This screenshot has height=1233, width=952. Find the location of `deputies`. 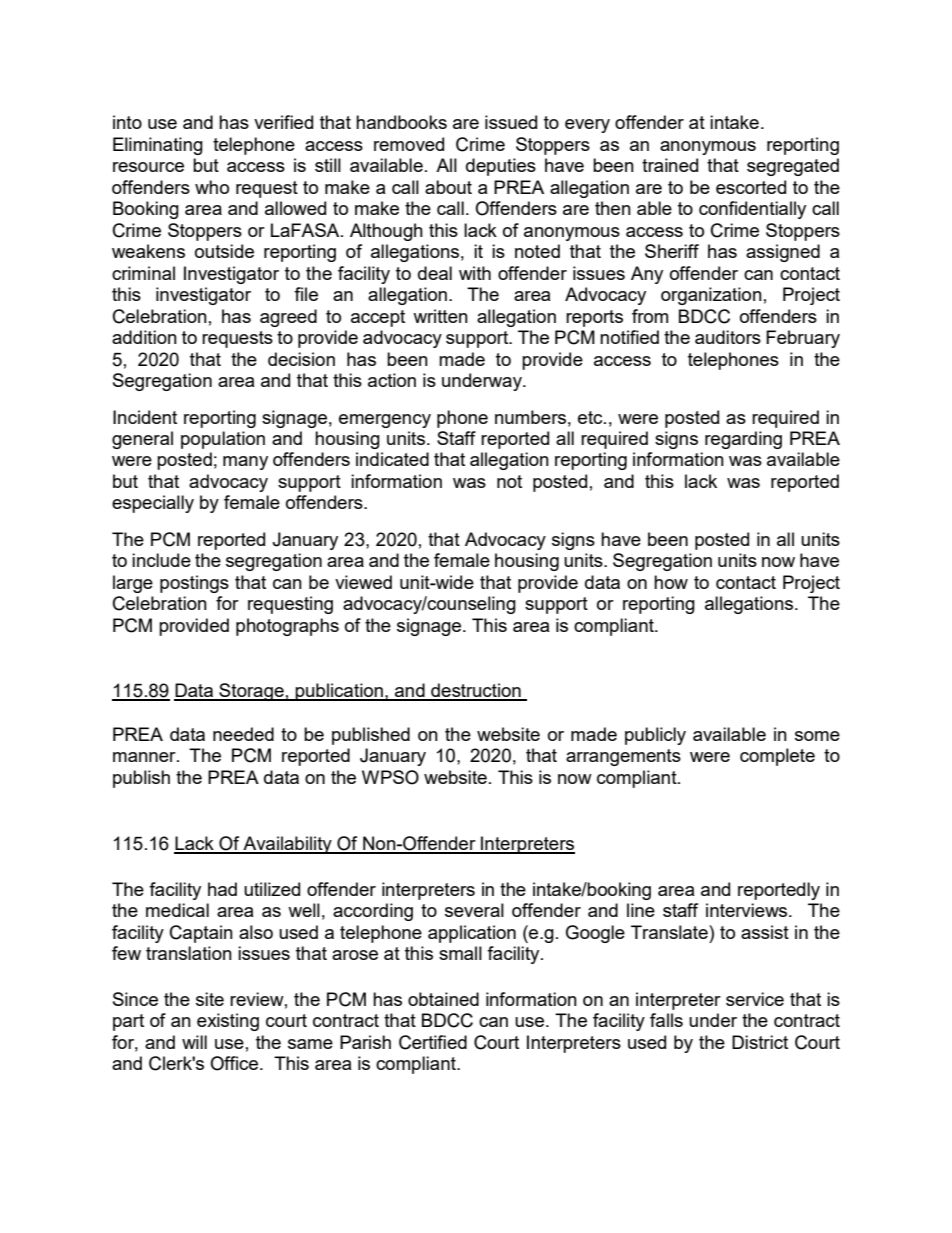

deputies is located at coordinates (501, 167).
